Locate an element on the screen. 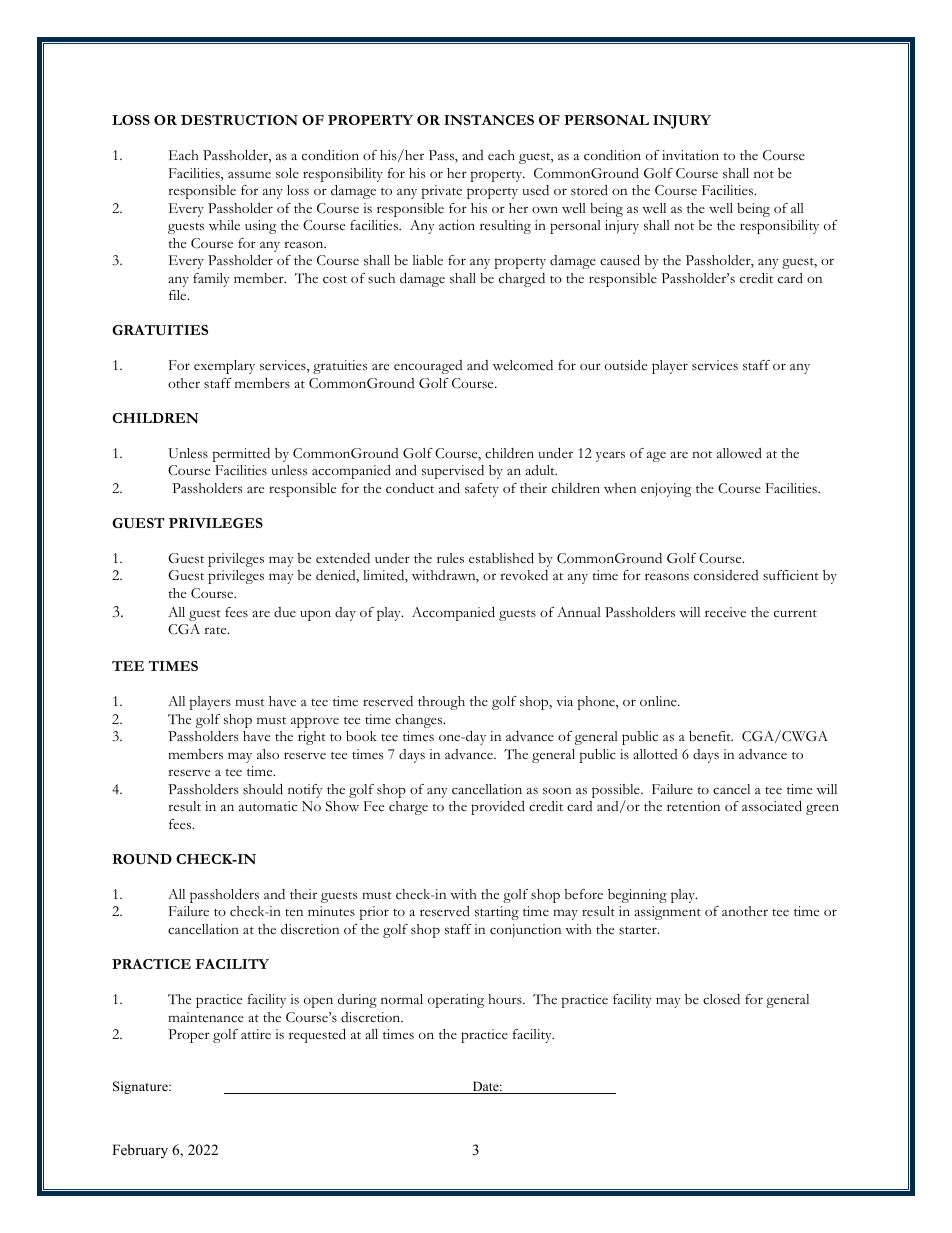 The image size is (952, 1233). invitation is located at coordinates (690, 155).
